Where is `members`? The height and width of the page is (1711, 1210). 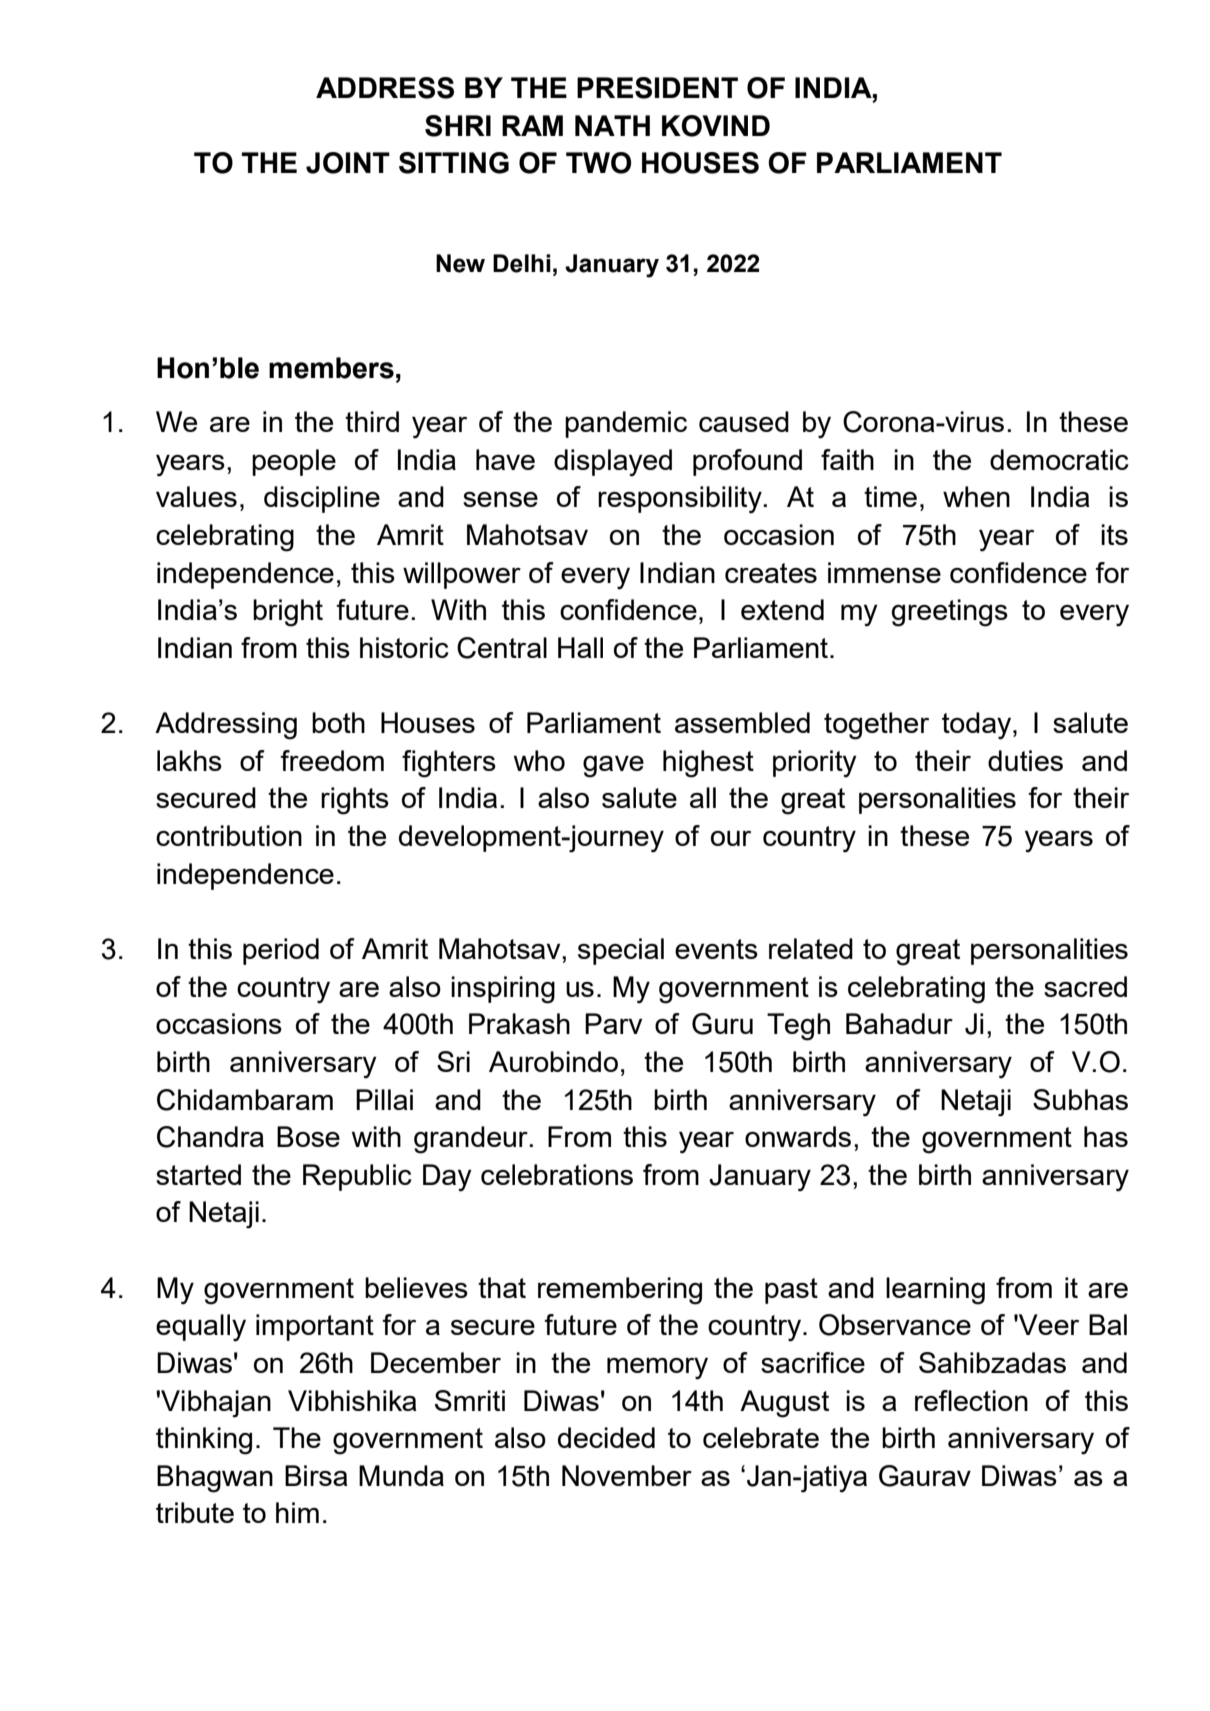
members is located at coordinates (331, 368).
